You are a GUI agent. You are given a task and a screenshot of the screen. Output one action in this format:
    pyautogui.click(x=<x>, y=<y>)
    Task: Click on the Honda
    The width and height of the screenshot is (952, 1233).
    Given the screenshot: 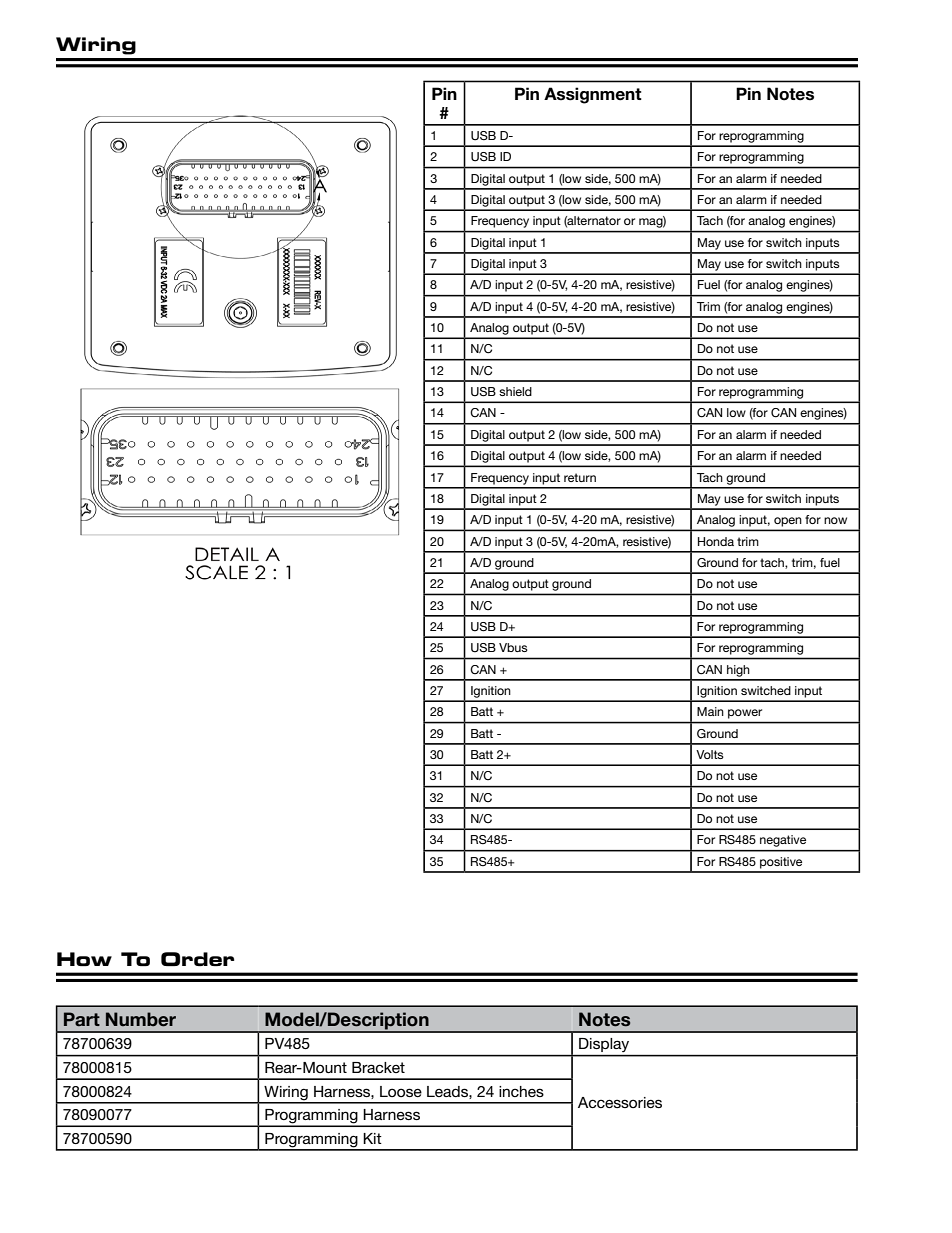 What is the action you would take?
    pyautogui.click(x=716, y=541)
